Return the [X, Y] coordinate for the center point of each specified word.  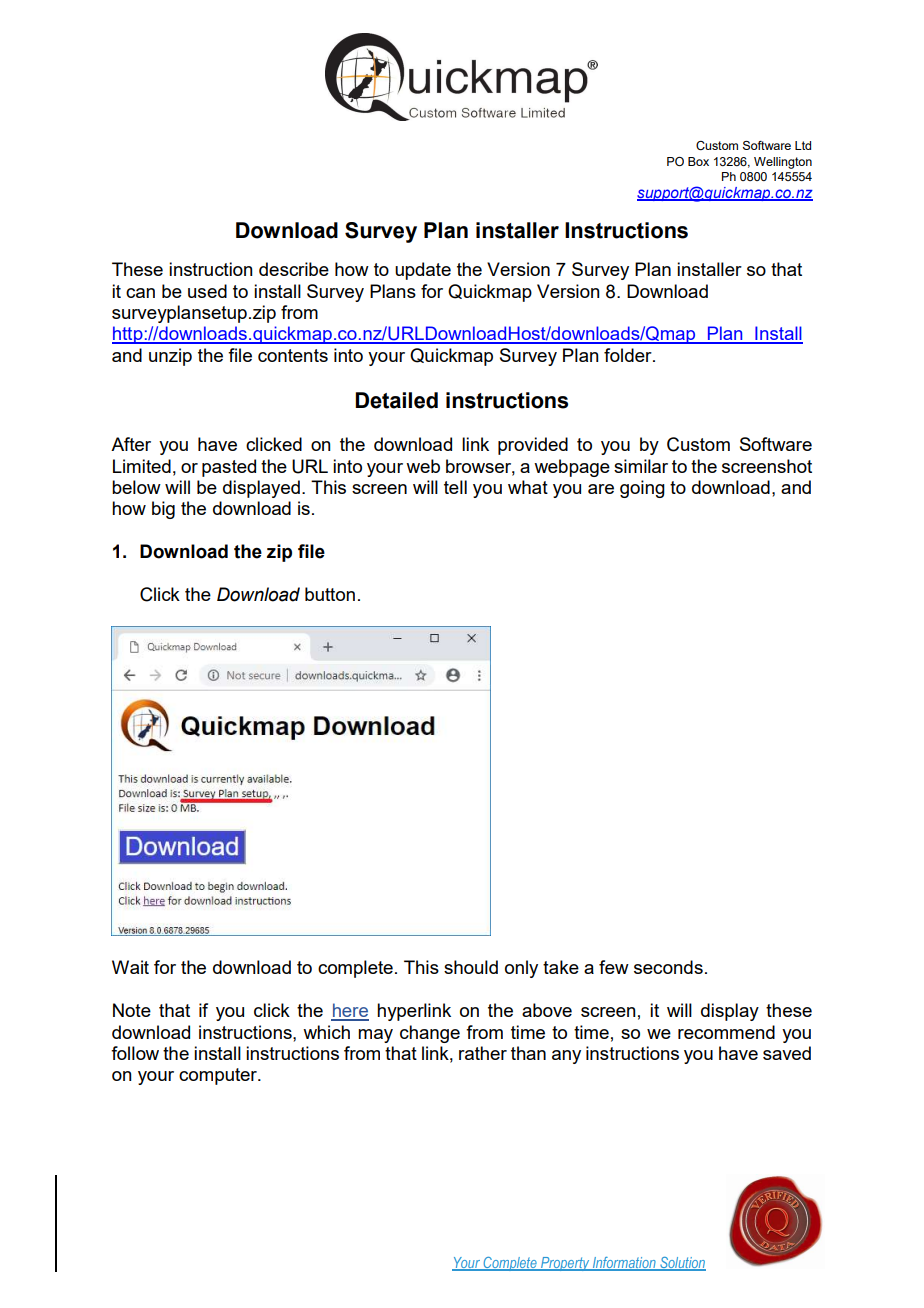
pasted [229, 468]
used [207, 291]
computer [219, 1076]
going [642, 489]
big [163, 510]
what [528, 487]
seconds [668, 967]
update [423, 271]
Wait [130, 967]
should [471, 967]
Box [698, 161]
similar [641, 466]
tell [455, 487]
